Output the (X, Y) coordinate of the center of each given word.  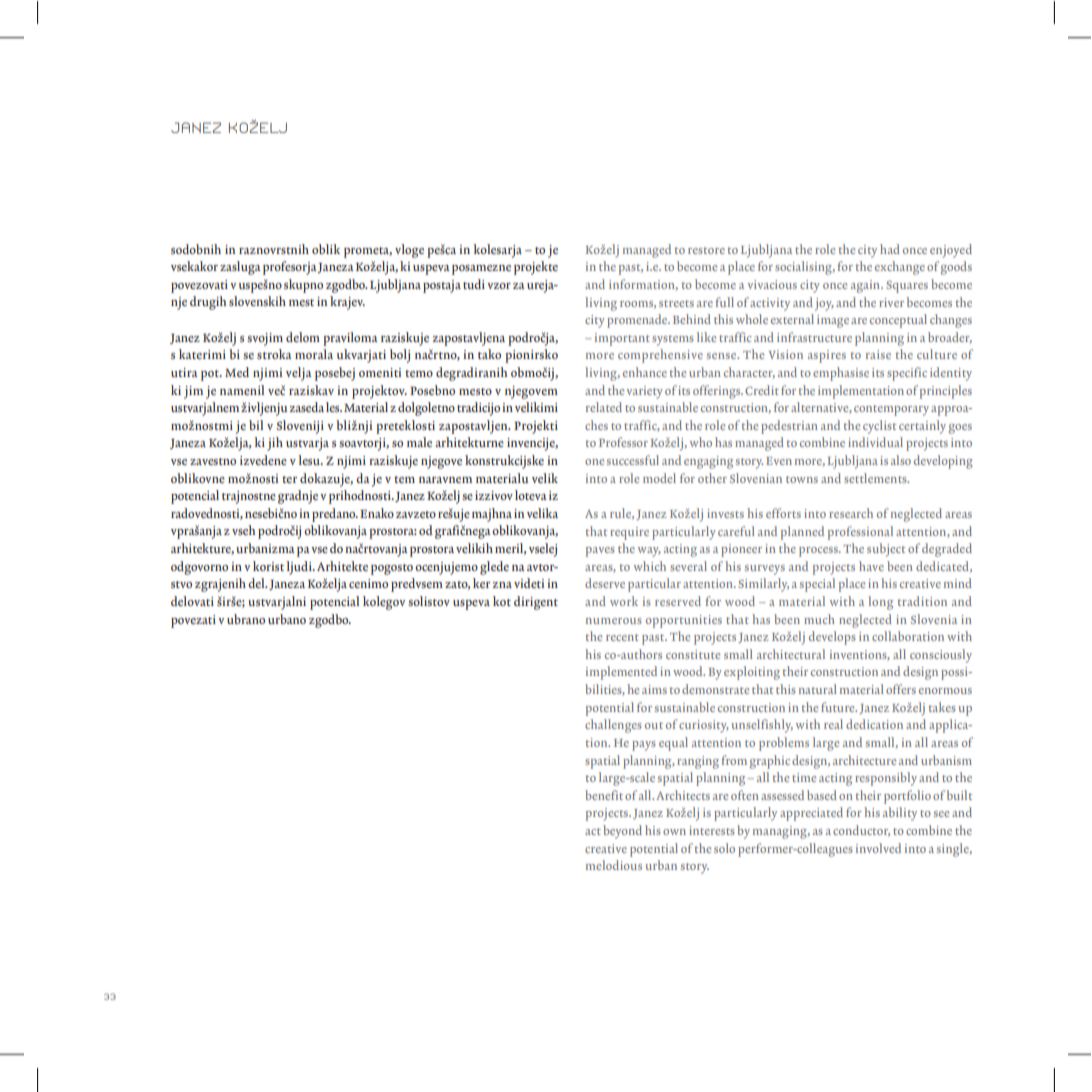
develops (832, 638)
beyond (622, 832)
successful (633, 460)
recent (622, 637)
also (901, 460)
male (419, 442)
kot (502, 601)
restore (706, 250)
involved (878, 848)
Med (237, 372)
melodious (614, 865)
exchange (900, 268)
